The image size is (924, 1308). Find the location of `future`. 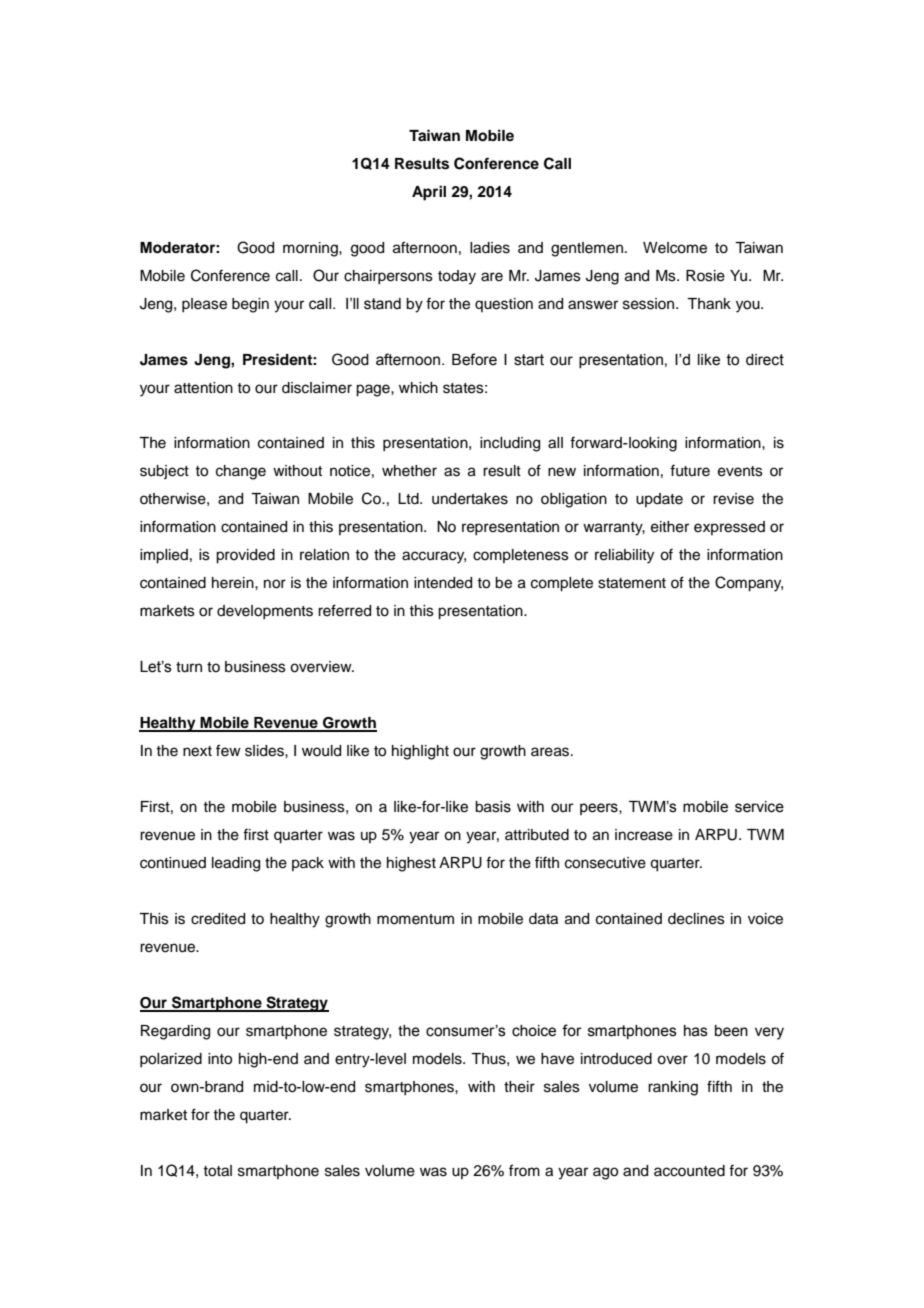

future is located at coordinates (690, 470).
